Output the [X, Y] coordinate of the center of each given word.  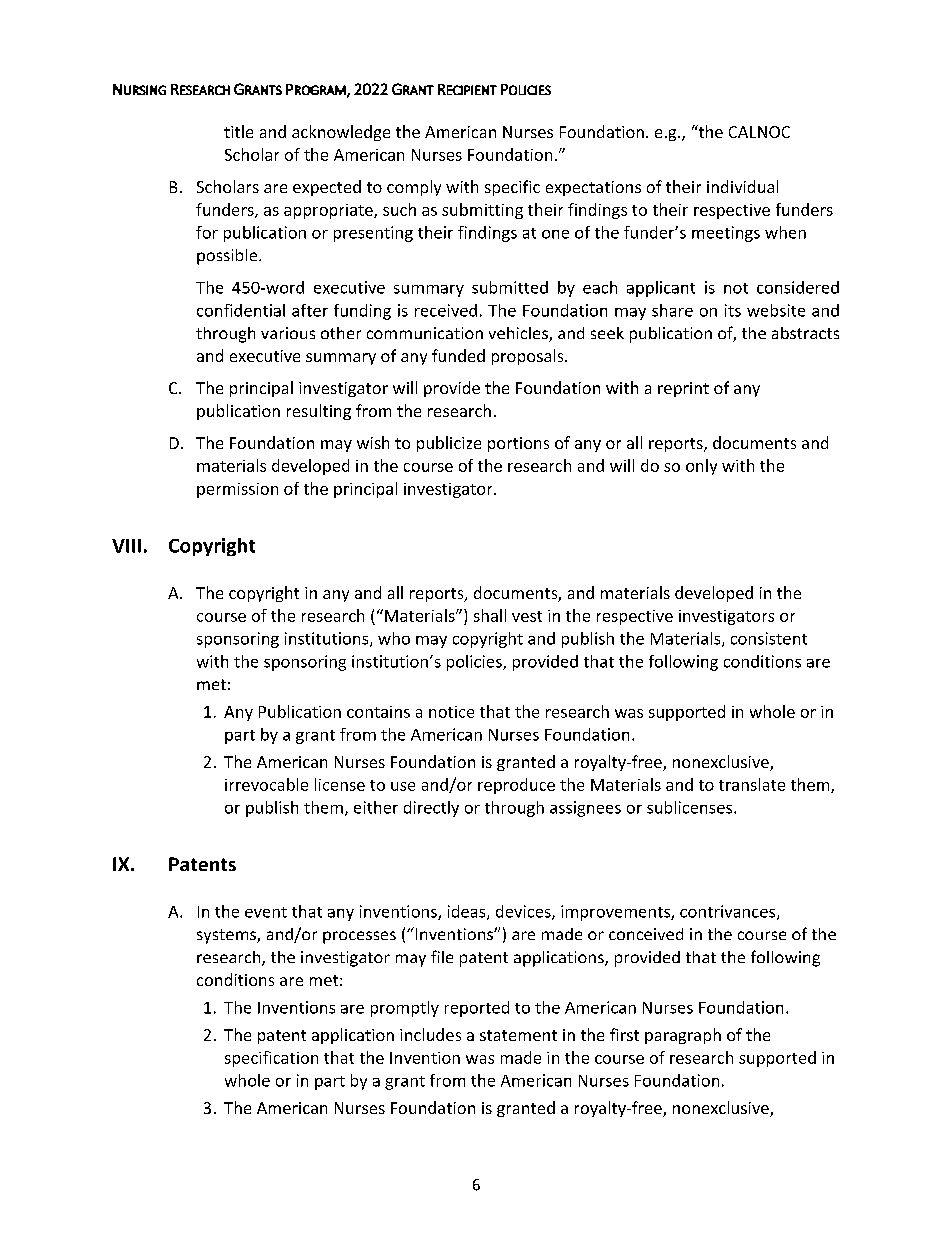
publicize [449, 444]
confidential [241, 310]
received [446, 310]
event [266, 912]
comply [414, 188]
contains [378, 712]
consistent [769, 638]
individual [742, 186]
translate [752, 784]
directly [431, 809]
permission [237, 490]
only [701, 467]
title [238, 131]
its [733, 310]
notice [451, 712]
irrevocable [266, 784]
